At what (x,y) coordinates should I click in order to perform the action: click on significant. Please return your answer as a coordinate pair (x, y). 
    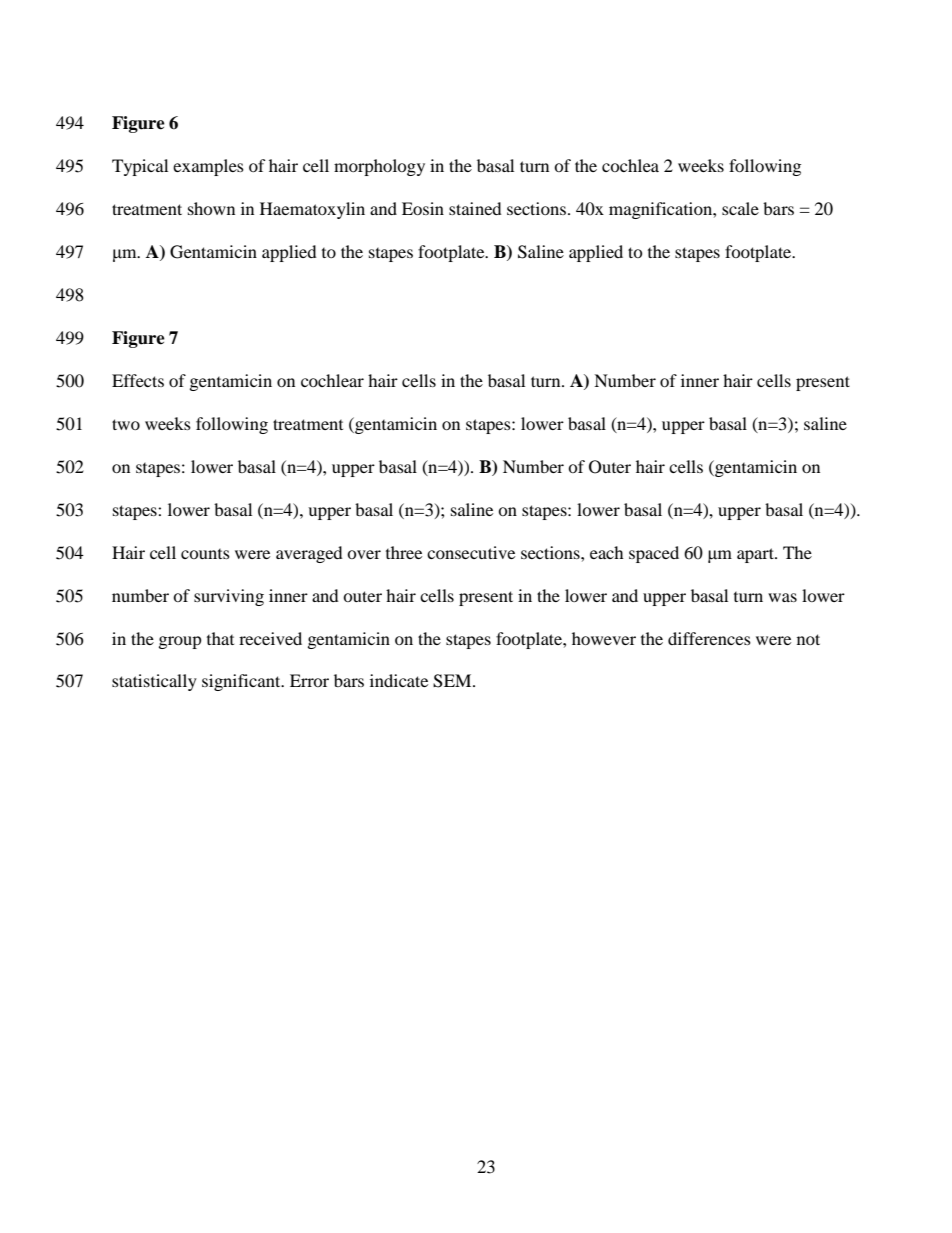
    Looking at the image, I should click on (242, 682).
